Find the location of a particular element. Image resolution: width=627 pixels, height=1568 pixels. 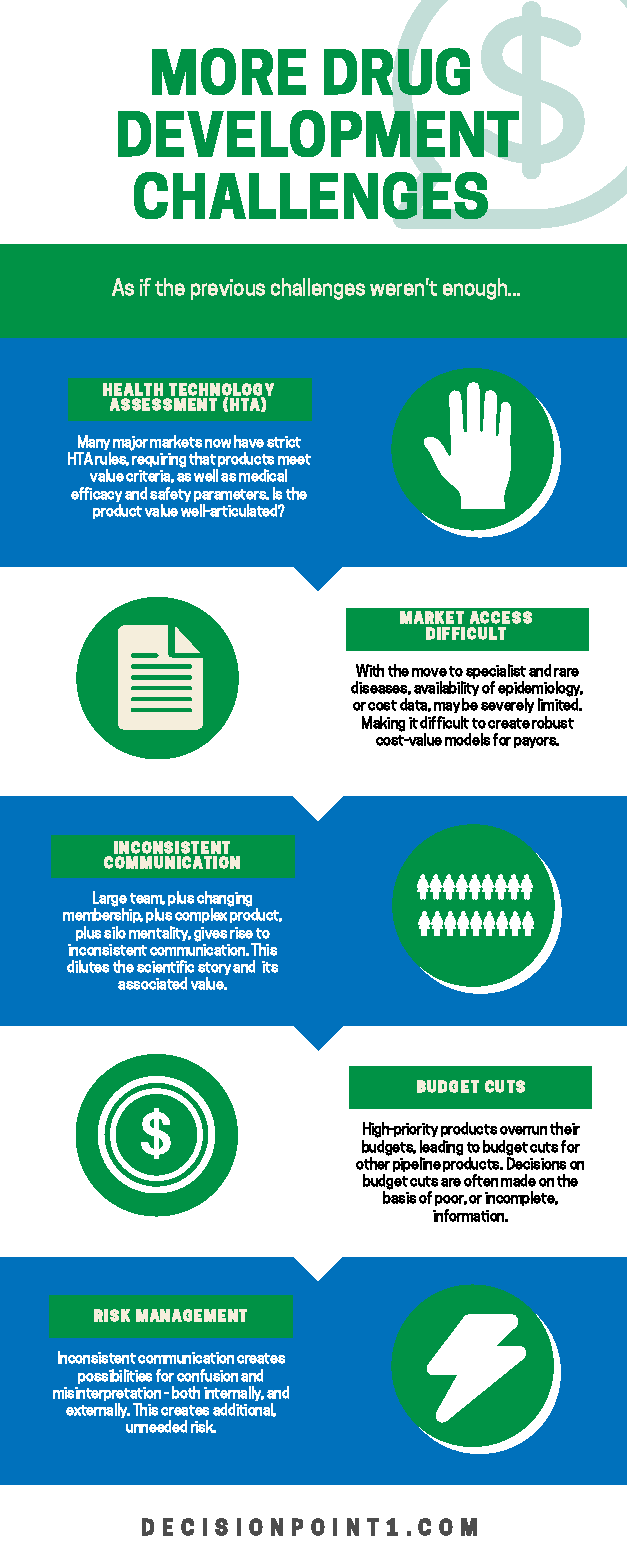

its is located at coordinates (270, 967).
